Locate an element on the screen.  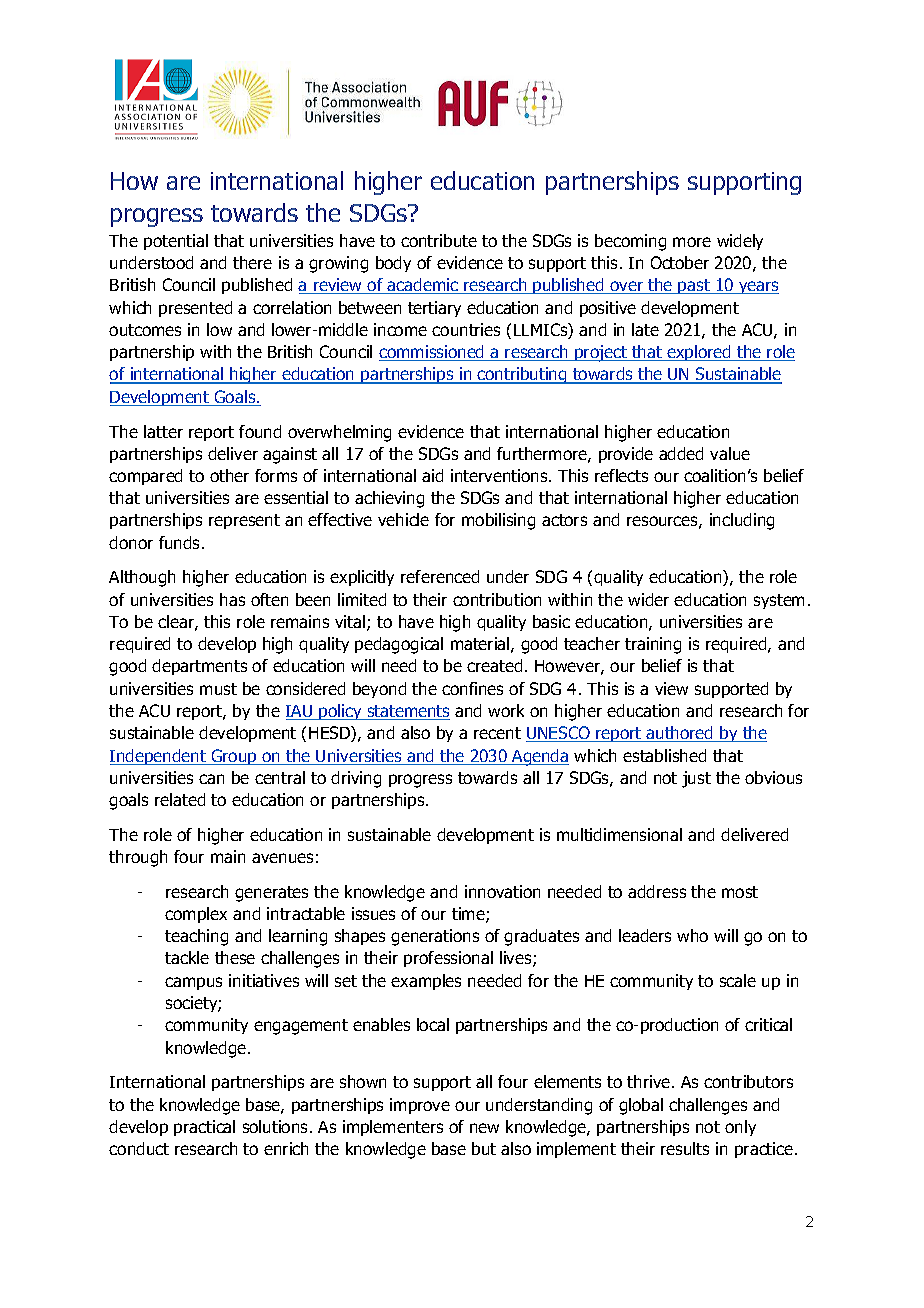
there is located at coordinates (252, 262).
